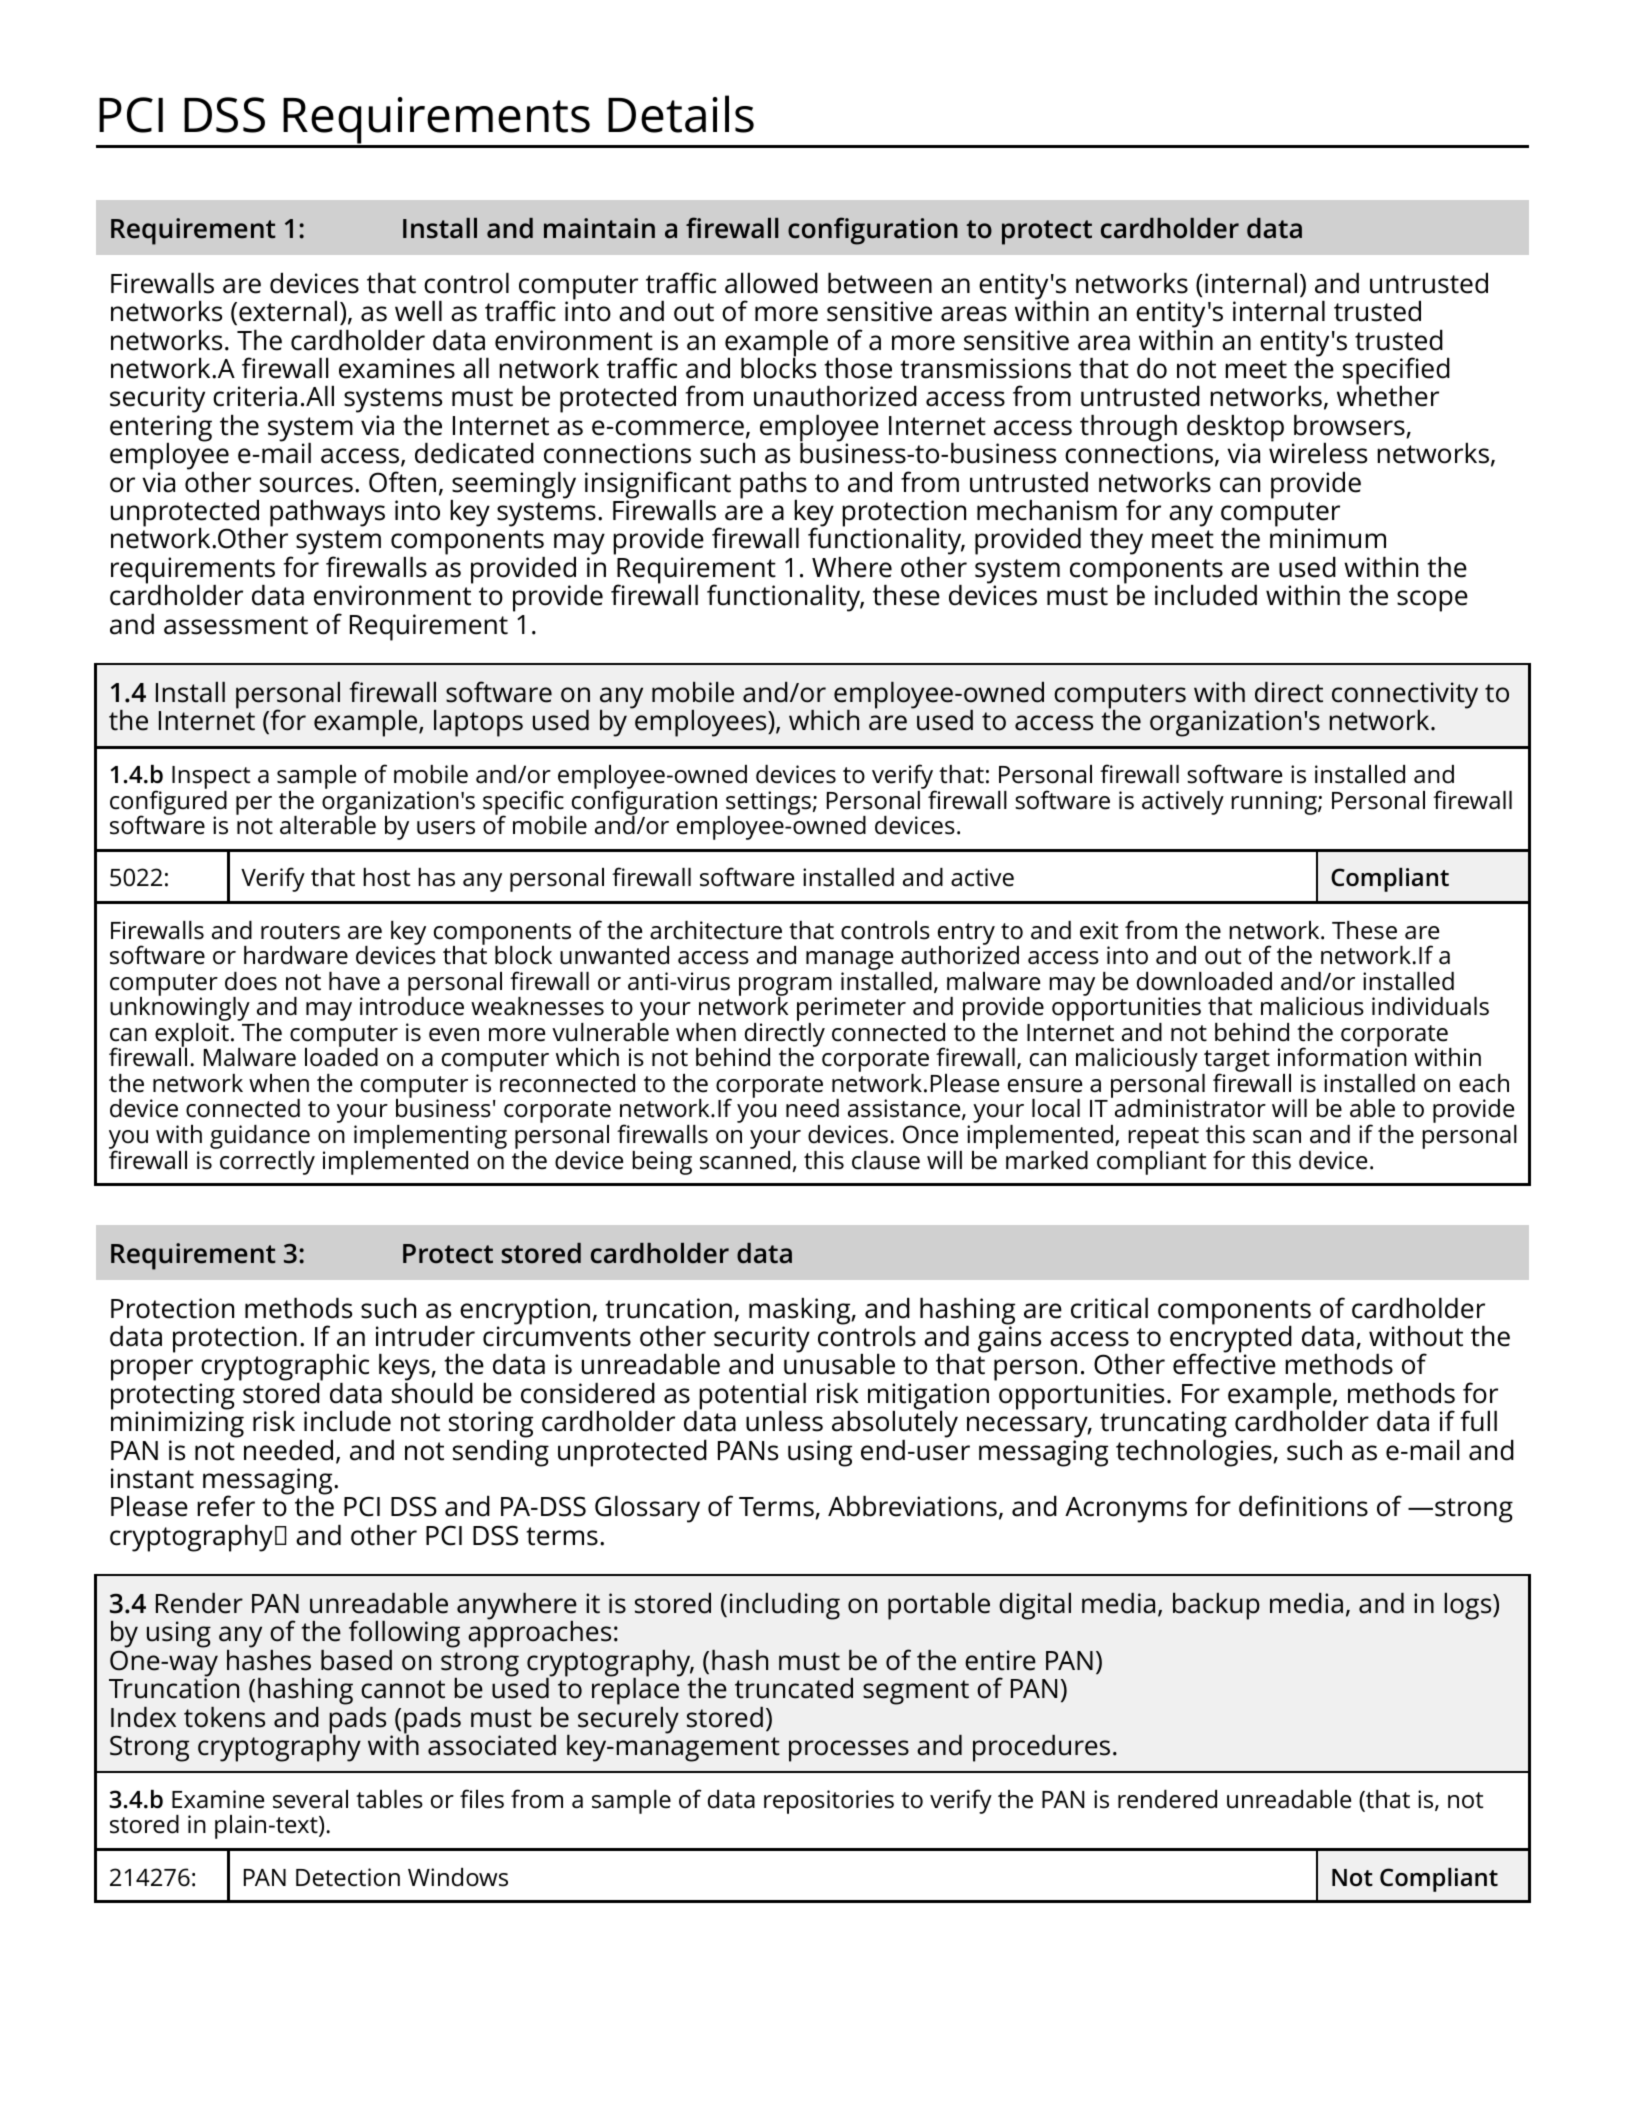 The image size is (1625, 2104). I want to click on have, so click(354, 981).
